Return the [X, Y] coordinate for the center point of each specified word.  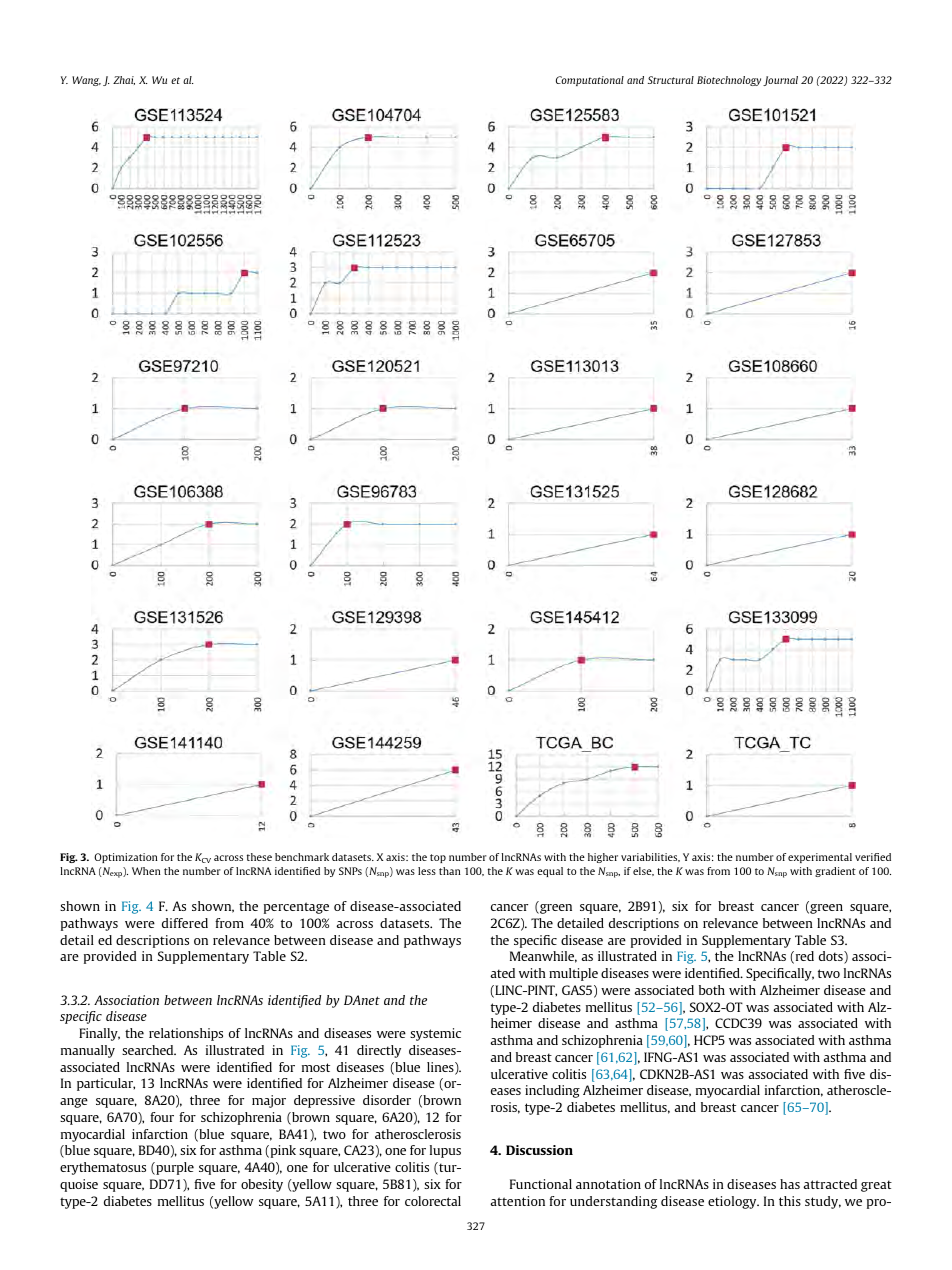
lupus [445, 1151]
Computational [590, 81]
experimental [820, 858]
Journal [780, 81]
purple [174, 1168]
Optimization [126, 858]
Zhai [124, 80]
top [438, 858]
